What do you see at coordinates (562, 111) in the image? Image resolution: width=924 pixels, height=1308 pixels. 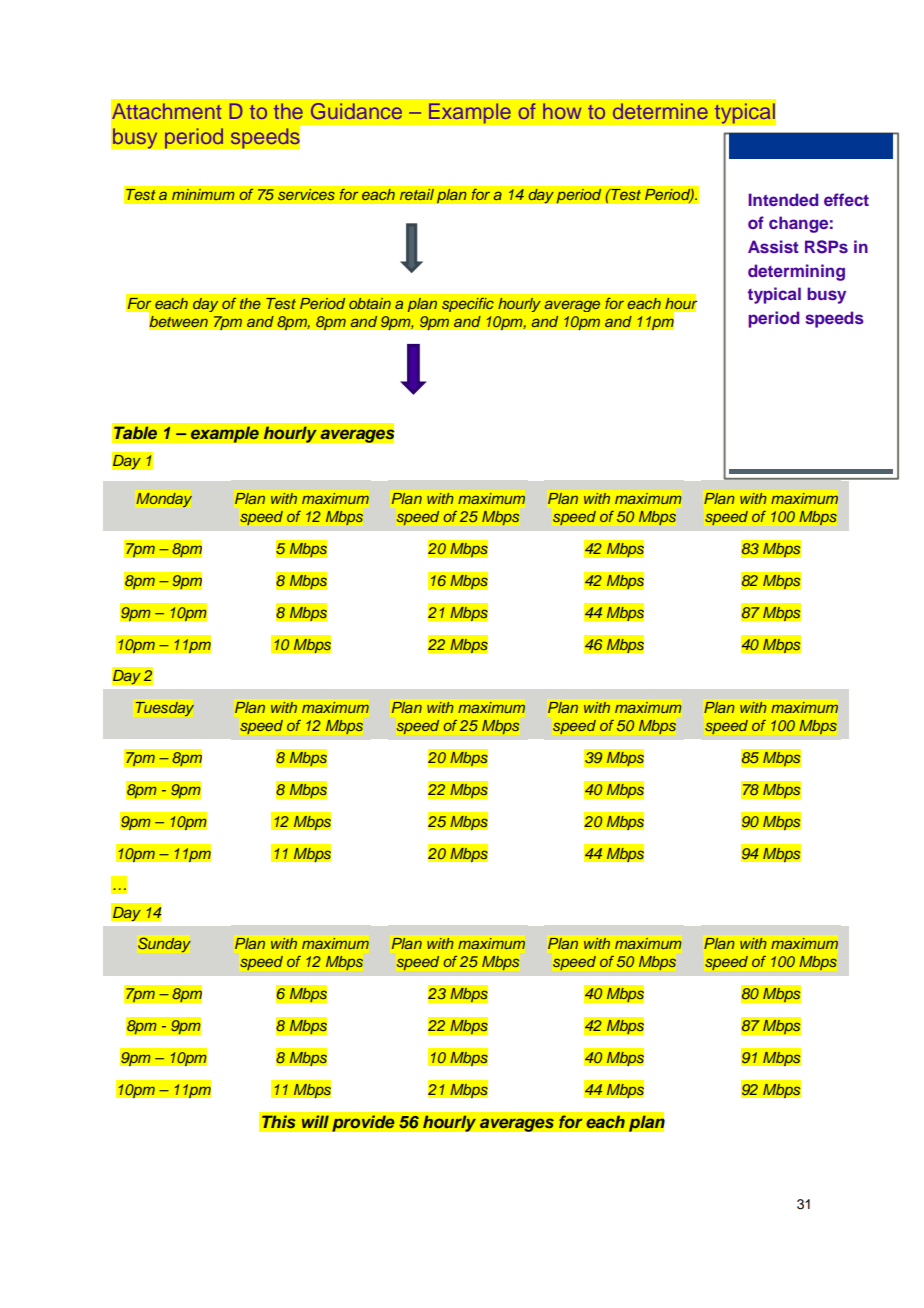 I see `how` at bounding box center [562, 111].
